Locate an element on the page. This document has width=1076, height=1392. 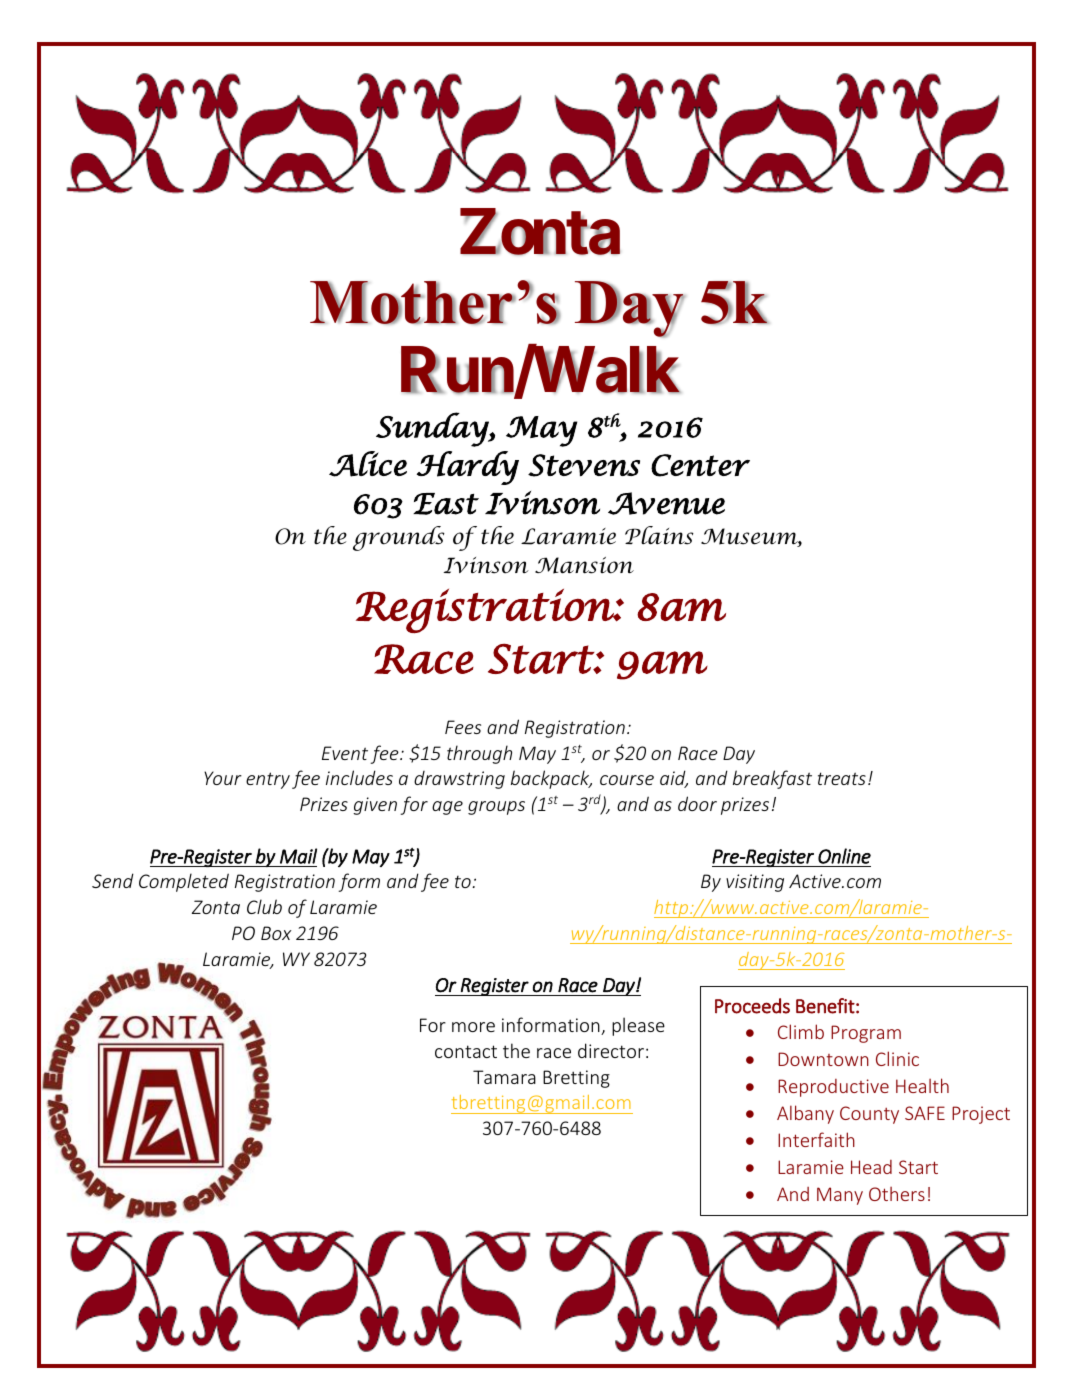
Program is located at coordinates (866, 1034).
